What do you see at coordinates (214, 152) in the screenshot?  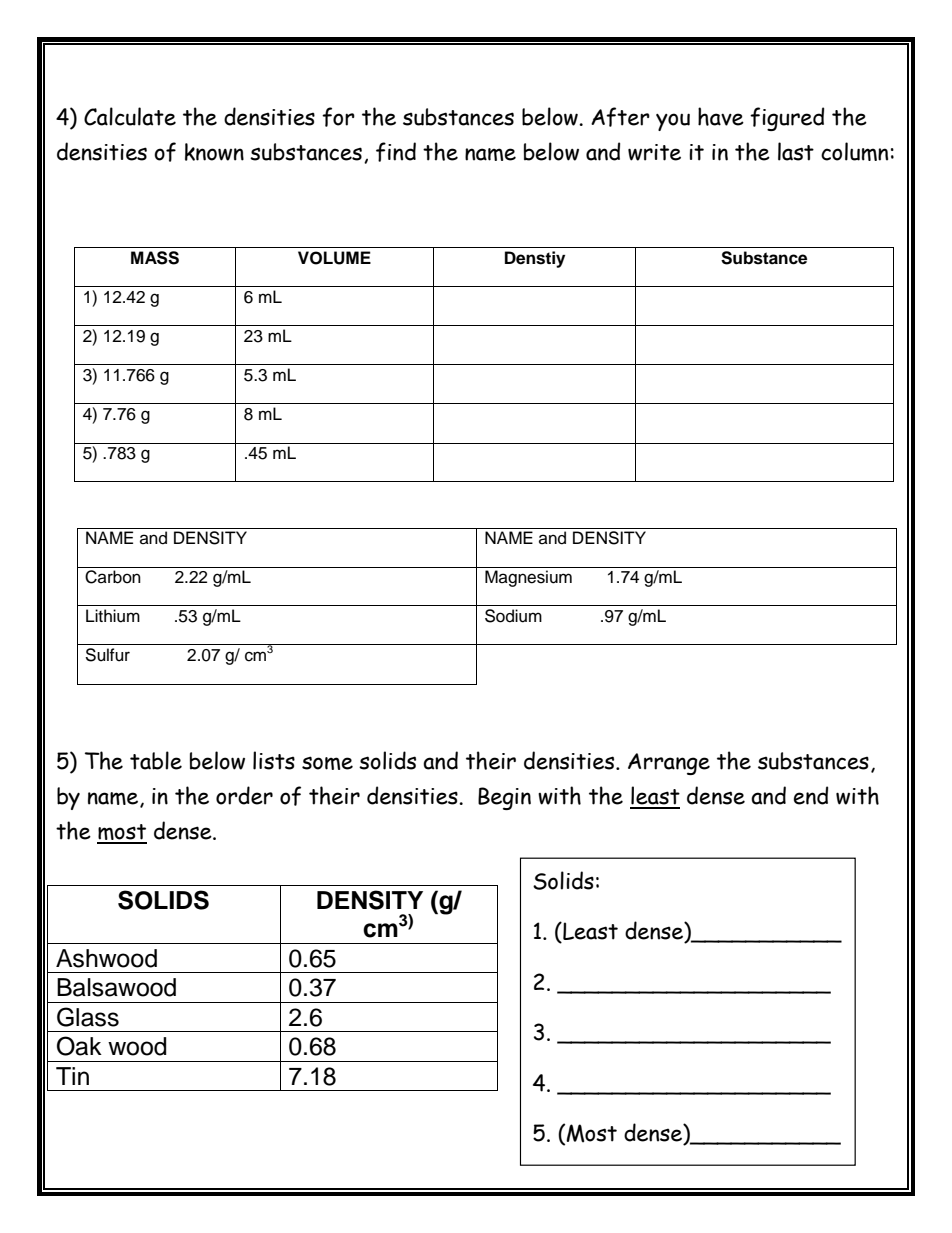 I see `known` at bounding box center [214, 152].
